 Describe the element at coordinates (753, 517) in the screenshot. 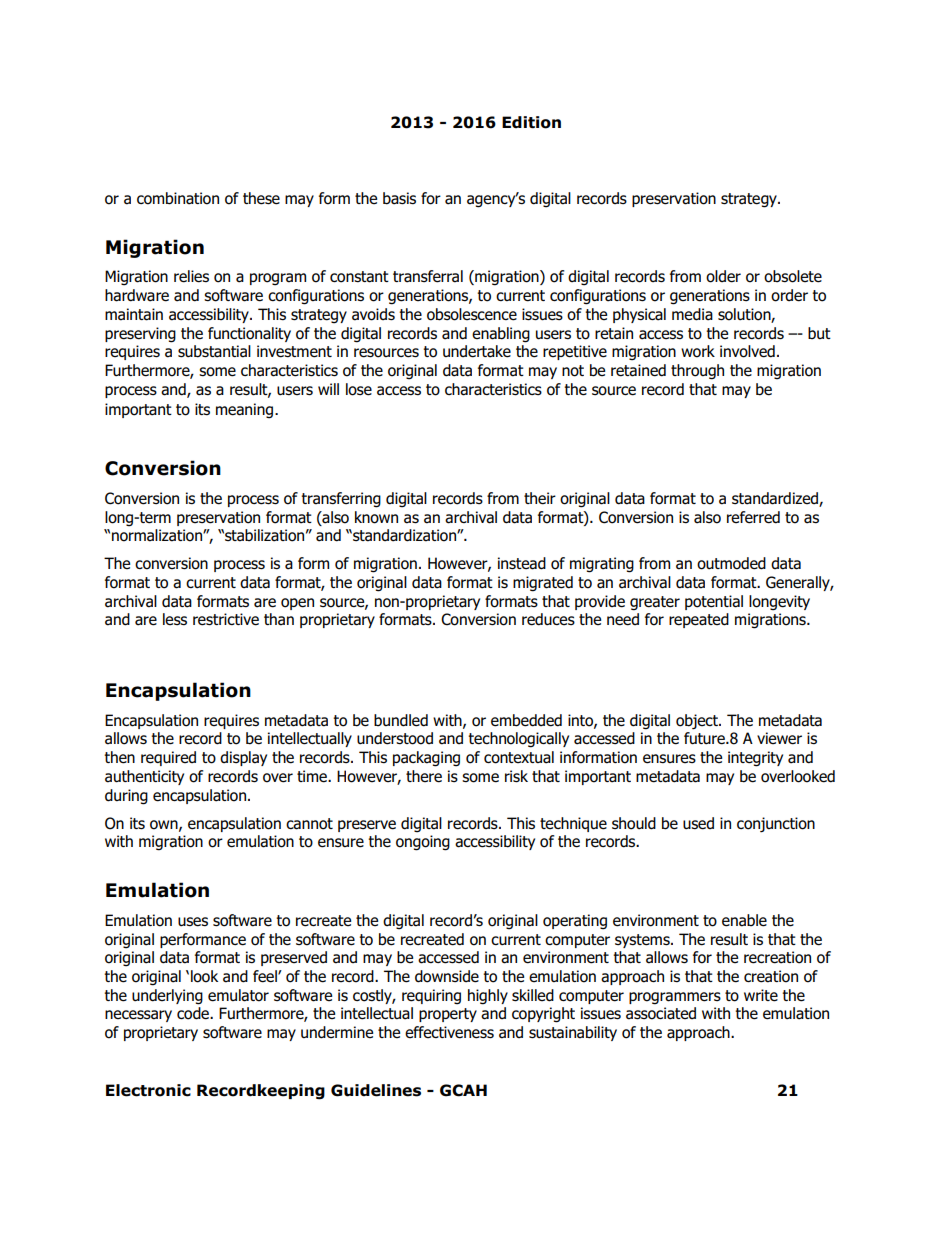

I see `referred` at that location.
